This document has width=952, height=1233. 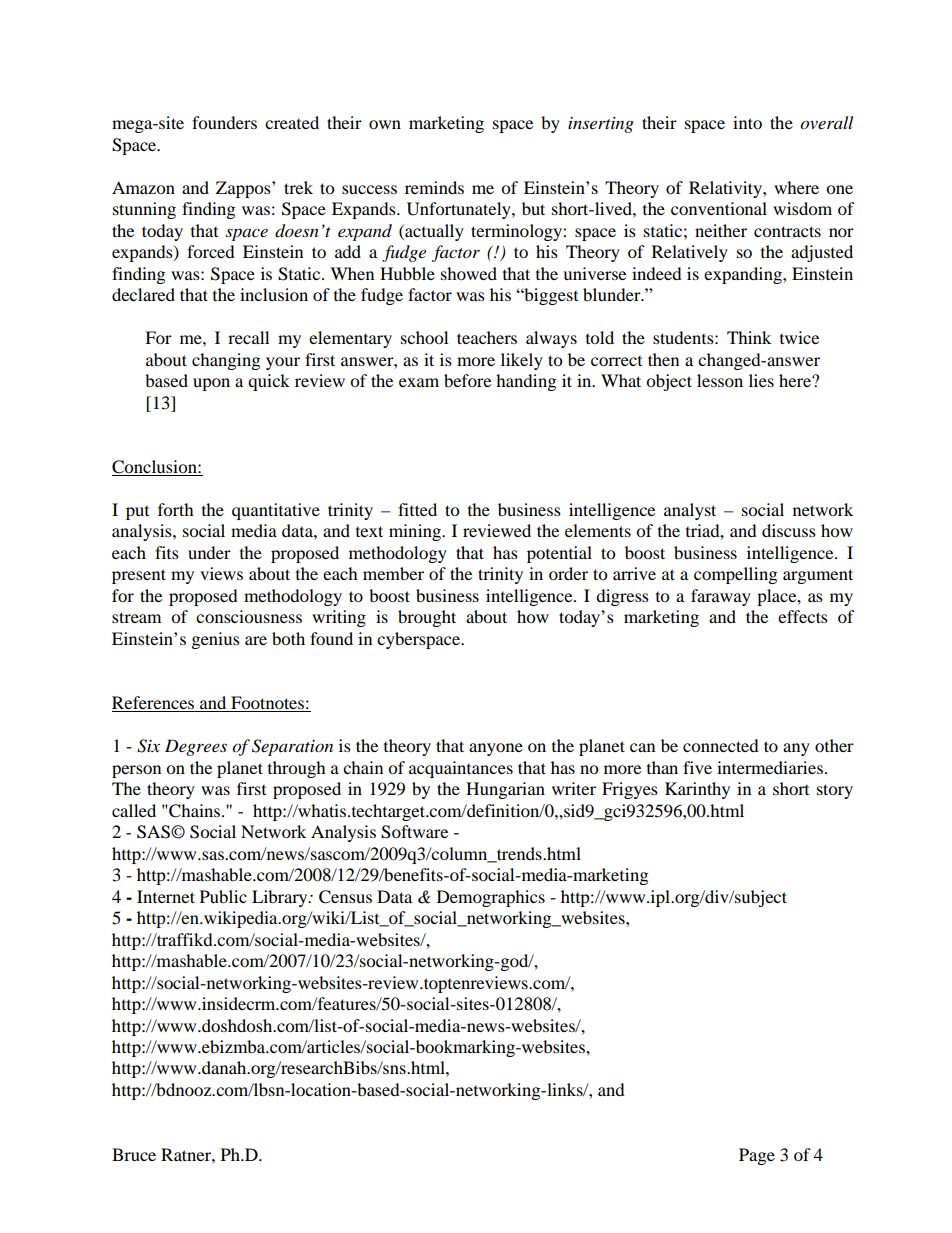 What do you see at coordinates (417, 509) in the document?
I see `fitted` at bounding box center [417, 509].
